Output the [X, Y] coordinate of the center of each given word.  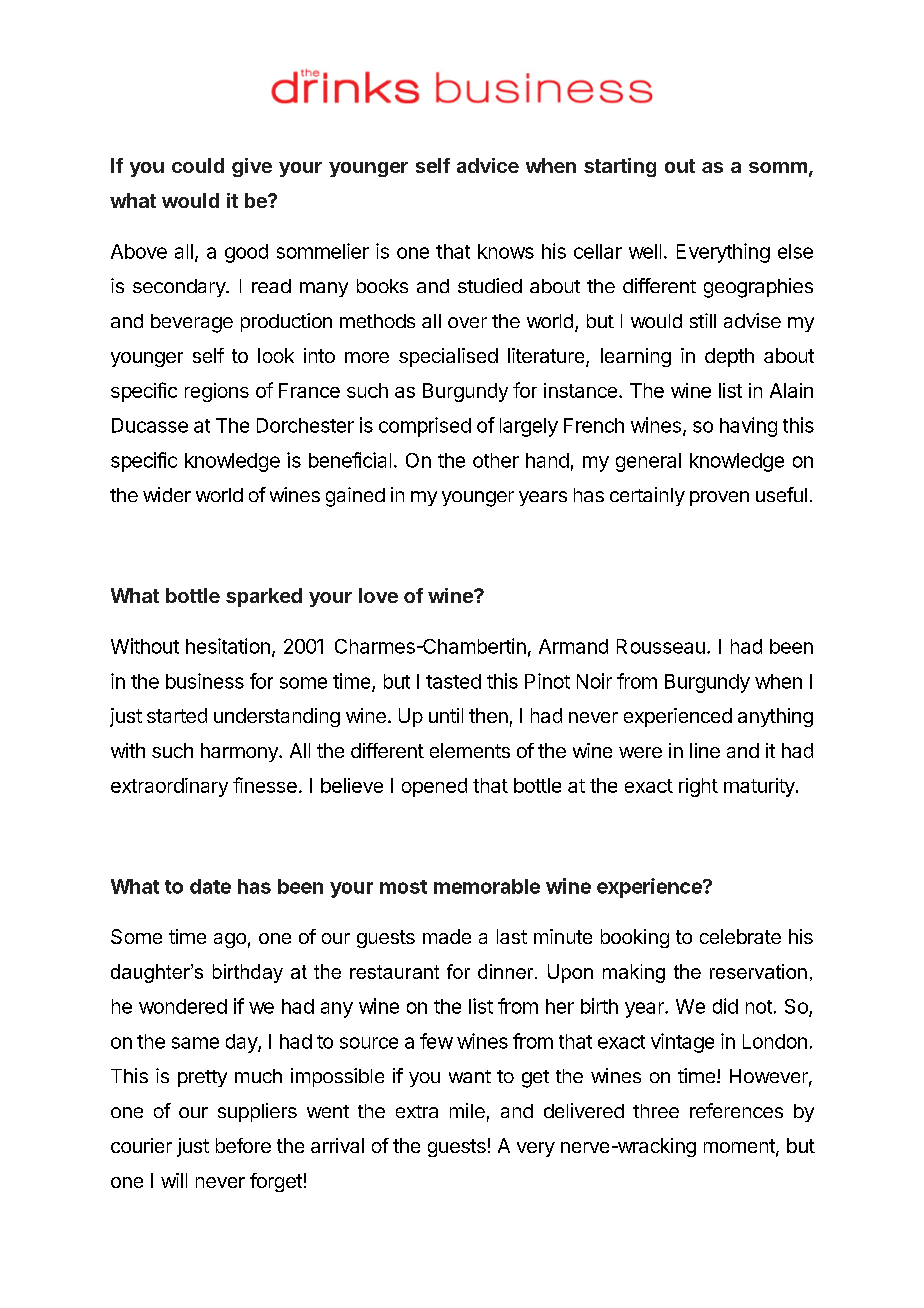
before [243, 1145]
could [198, 165]
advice [488, 165]
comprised [425, 427]
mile [467, 1110]
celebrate [740, 936]
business [205, 681]
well [645, 251]
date [210, 886]
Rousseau [661, 646]
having [748, 427]
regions [217, 392]
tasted [453, 681]
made [447, 936]
